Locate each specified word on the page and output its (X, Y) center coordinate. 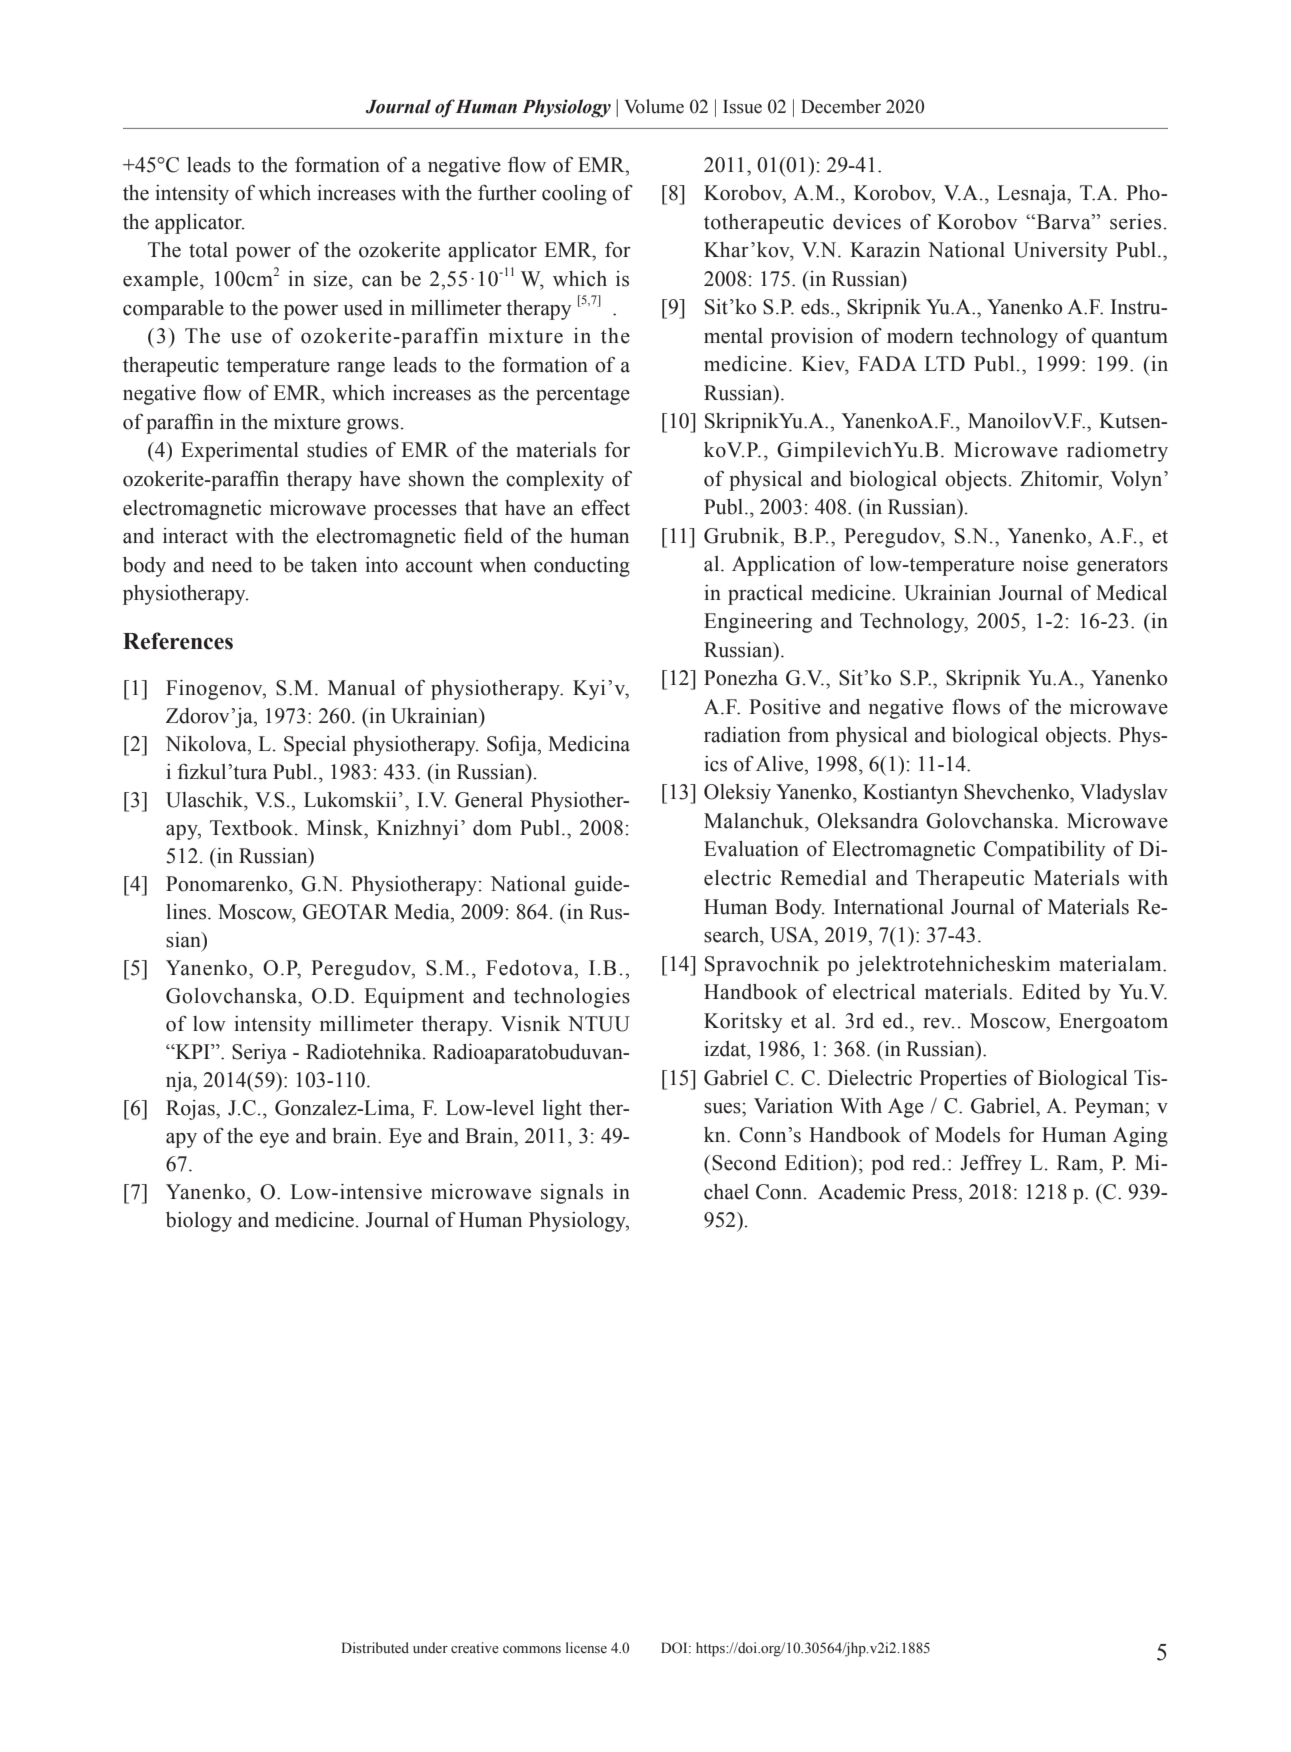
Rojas (191, 1110)
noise (1045, 564)
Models (967, 1135)
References (178, 641)
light (562, 1110)
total (208, 250)
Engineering (758, 623)
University (1060, 252)
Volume (654, 106)
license (586, 1648)
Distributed (375, 1647)
